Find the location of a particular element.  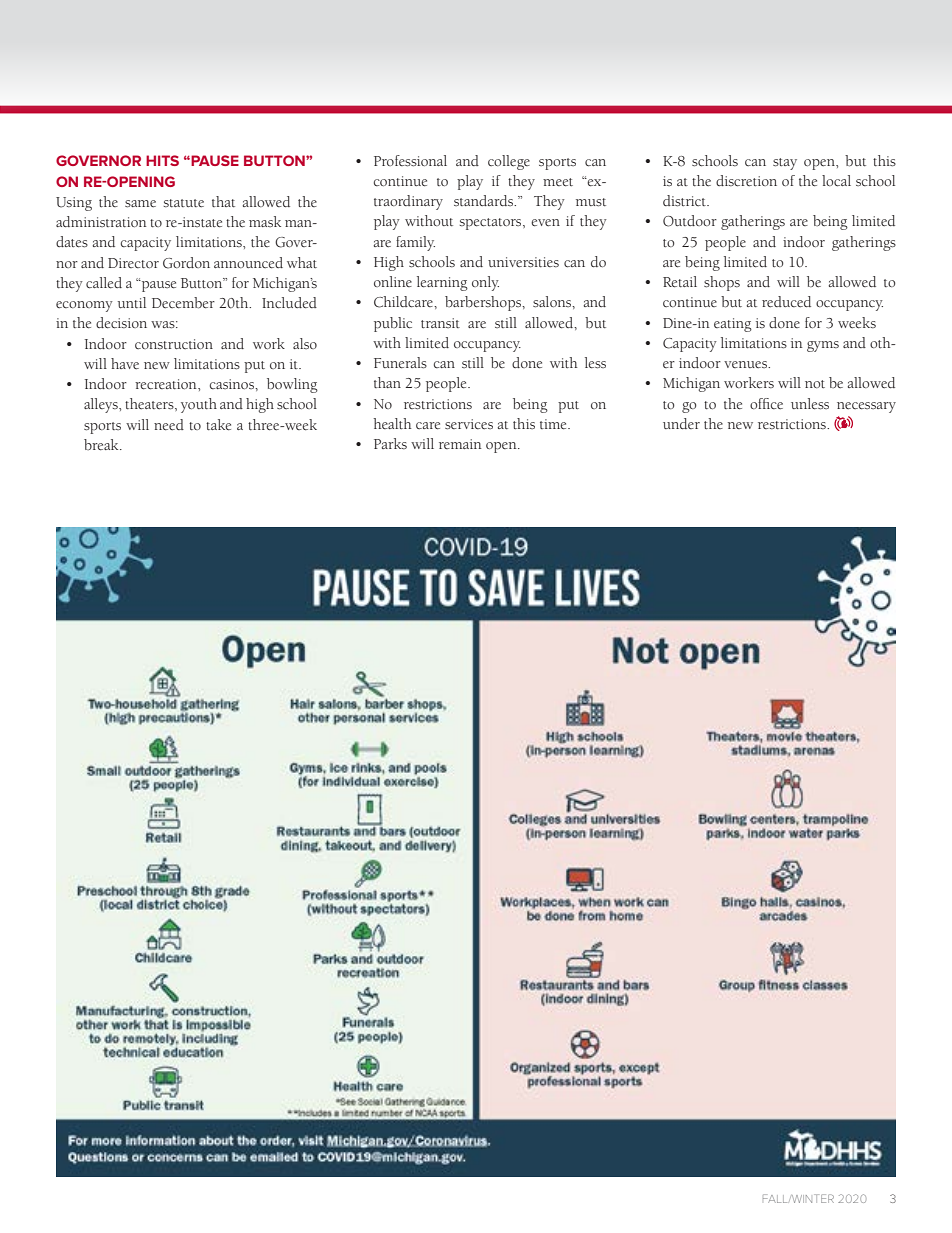

Funerals is located at coordinates (400, 363).
